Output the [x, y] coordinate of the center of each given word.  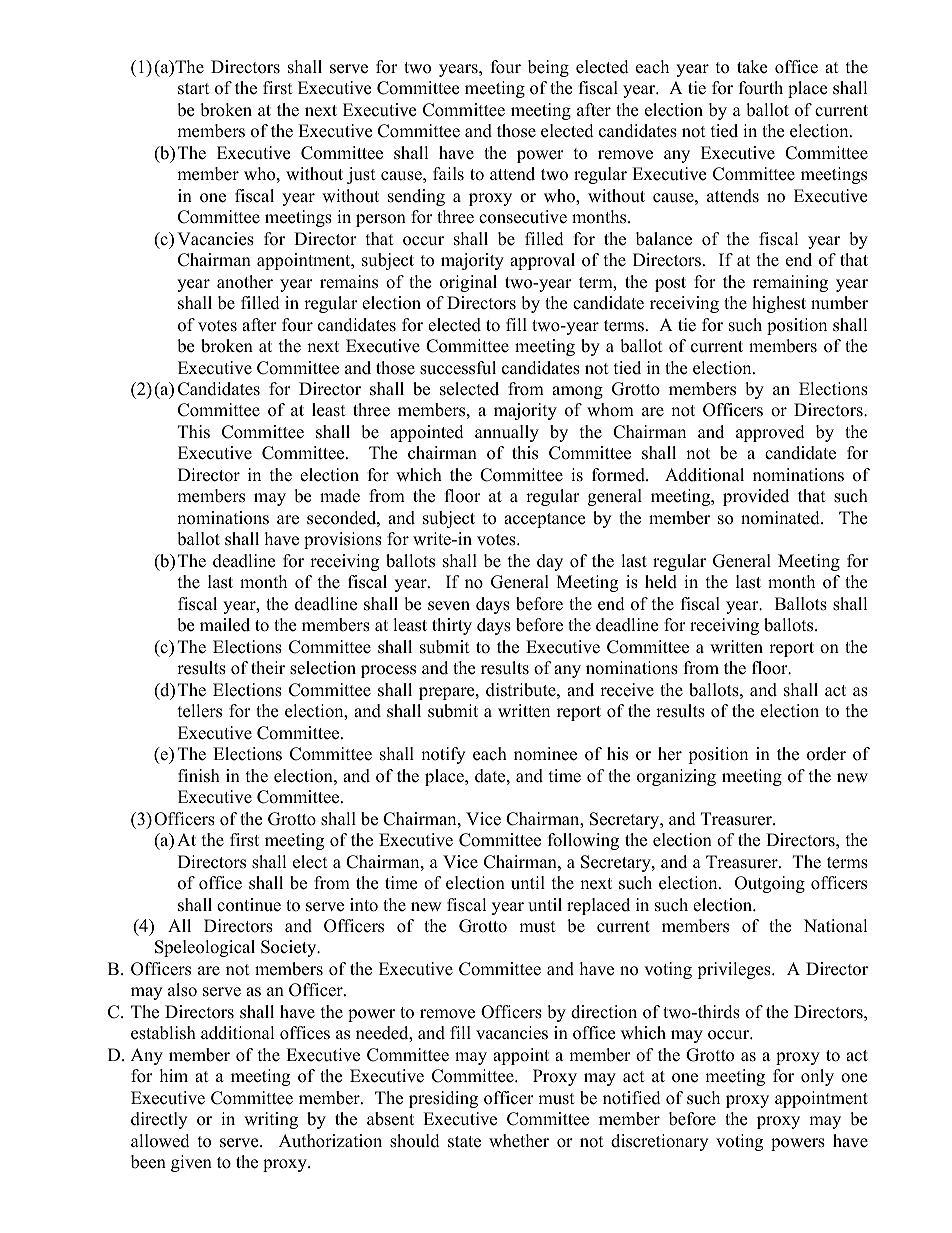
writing [271, 1120]
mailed [225, 625]
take [752, 67]
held [661, 582]
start [194, 89]
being [548, 68]
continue [249, 905]
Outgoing [770, 884]
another [245, 282]
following [583, 841]
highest [779, 304]
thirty [452, 626]
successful [458, 368]
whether [519, 1141]
